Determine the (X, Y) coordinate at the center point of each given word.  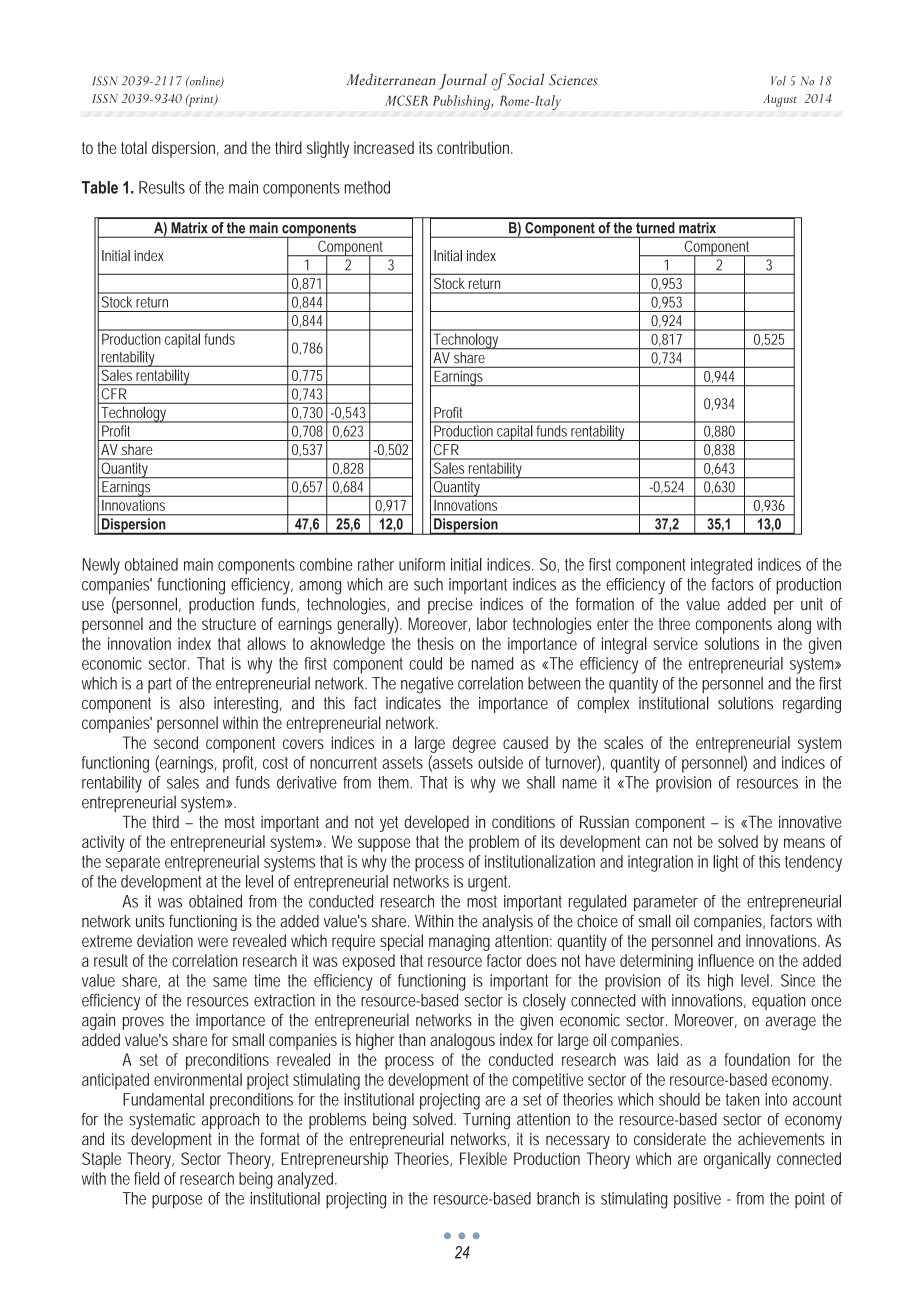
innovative (810, 821)
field (146, 1178)
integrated (721, 566)
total (134, 147)
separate (133, 864)
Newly (101, 566)
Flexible (483, 1158)
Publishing (463, 102)
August (779, 100)
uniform (422, 564)
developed (436, 823)
